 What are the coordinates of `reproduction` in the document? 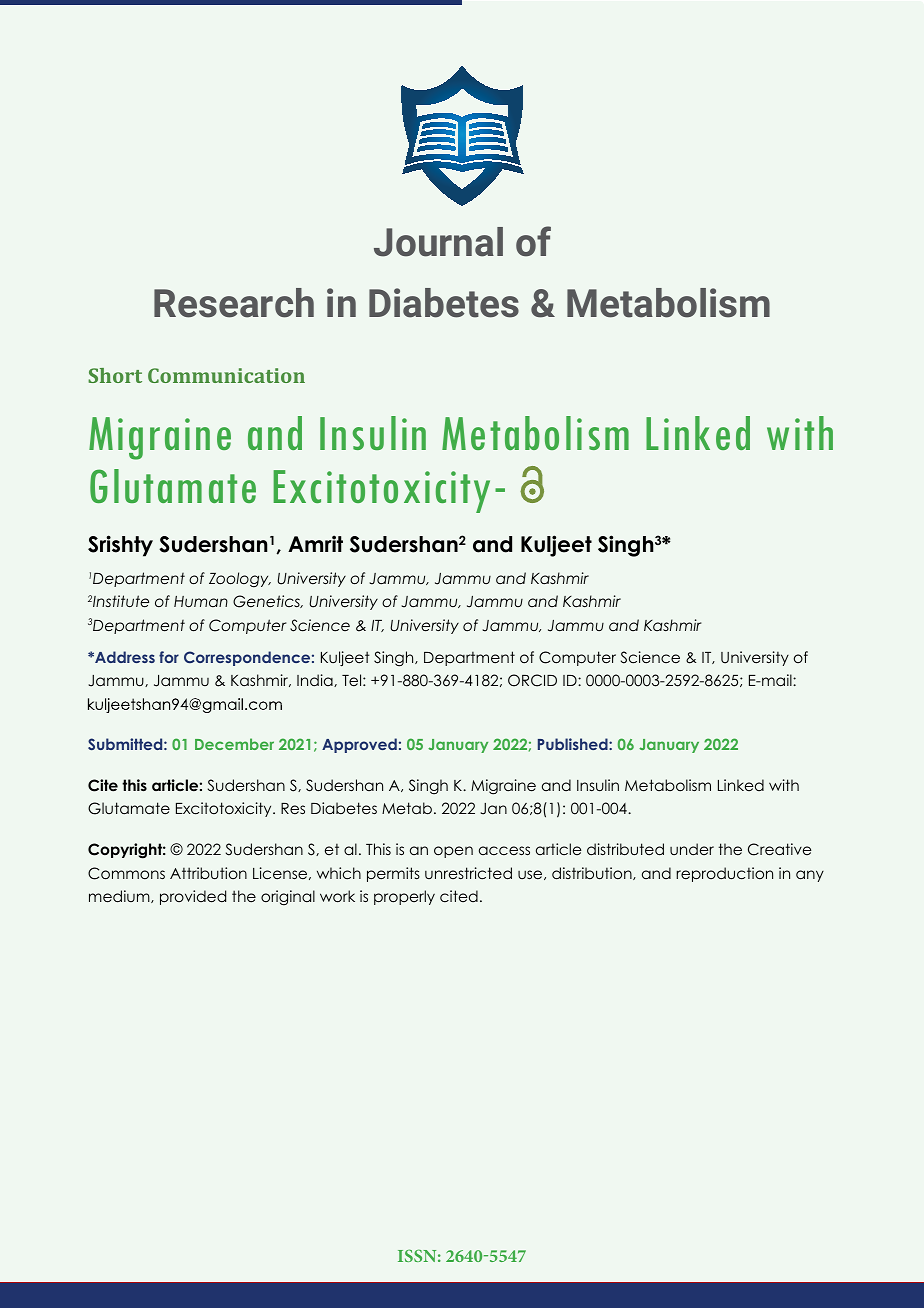 It's located at (724, 874).
